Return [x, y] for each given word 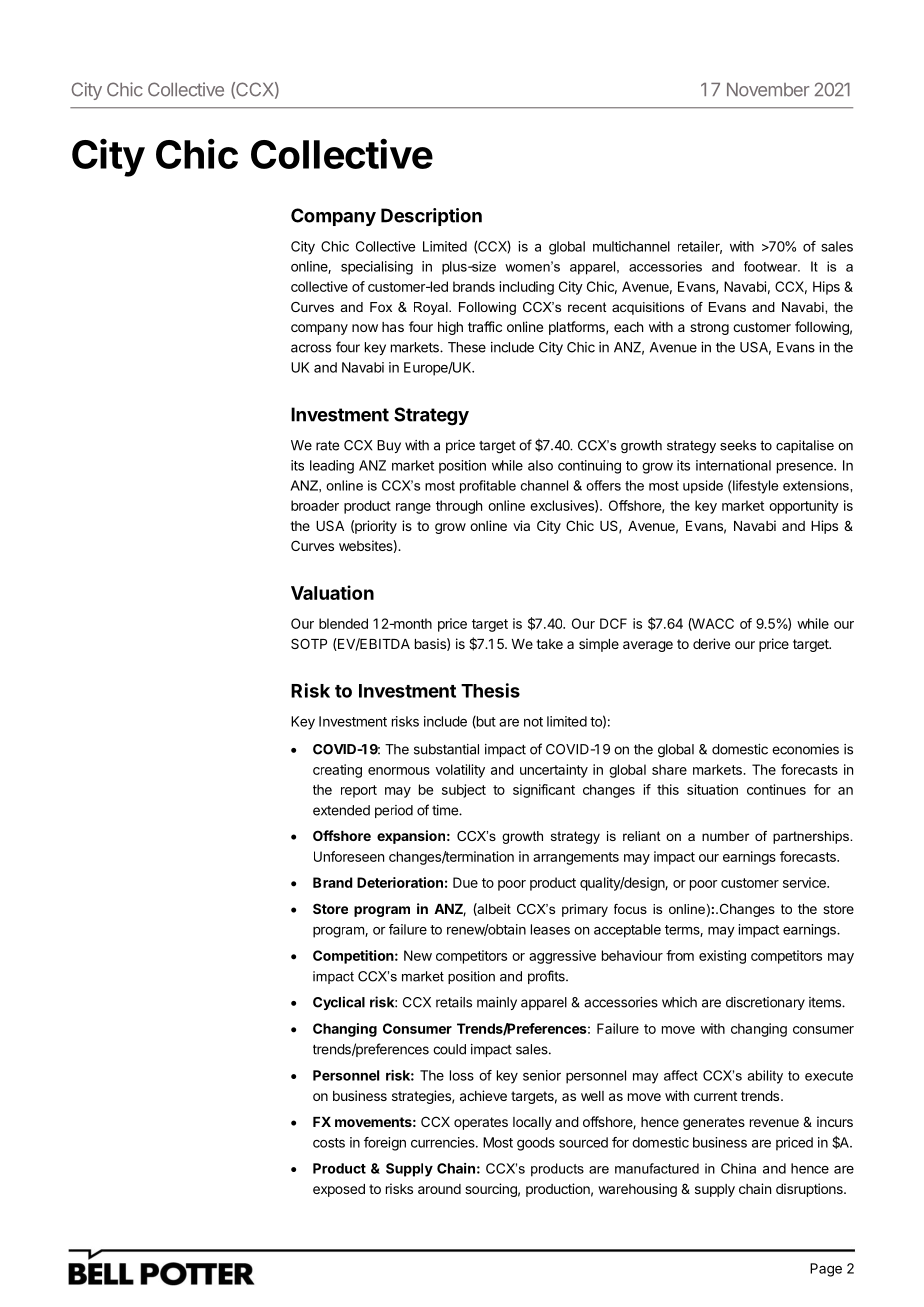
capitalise [805, 446]
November [768, 90]
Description [431, 217]
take [549, 644]
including [527, 288]
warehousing [637, 1190]
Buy [389, 446]
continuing [589, 467]
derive [711, 643]
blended [343, 623]
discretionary [765, 1003]
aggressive [562, 957]
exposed [339, 1190]
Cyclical [339, 1003]
